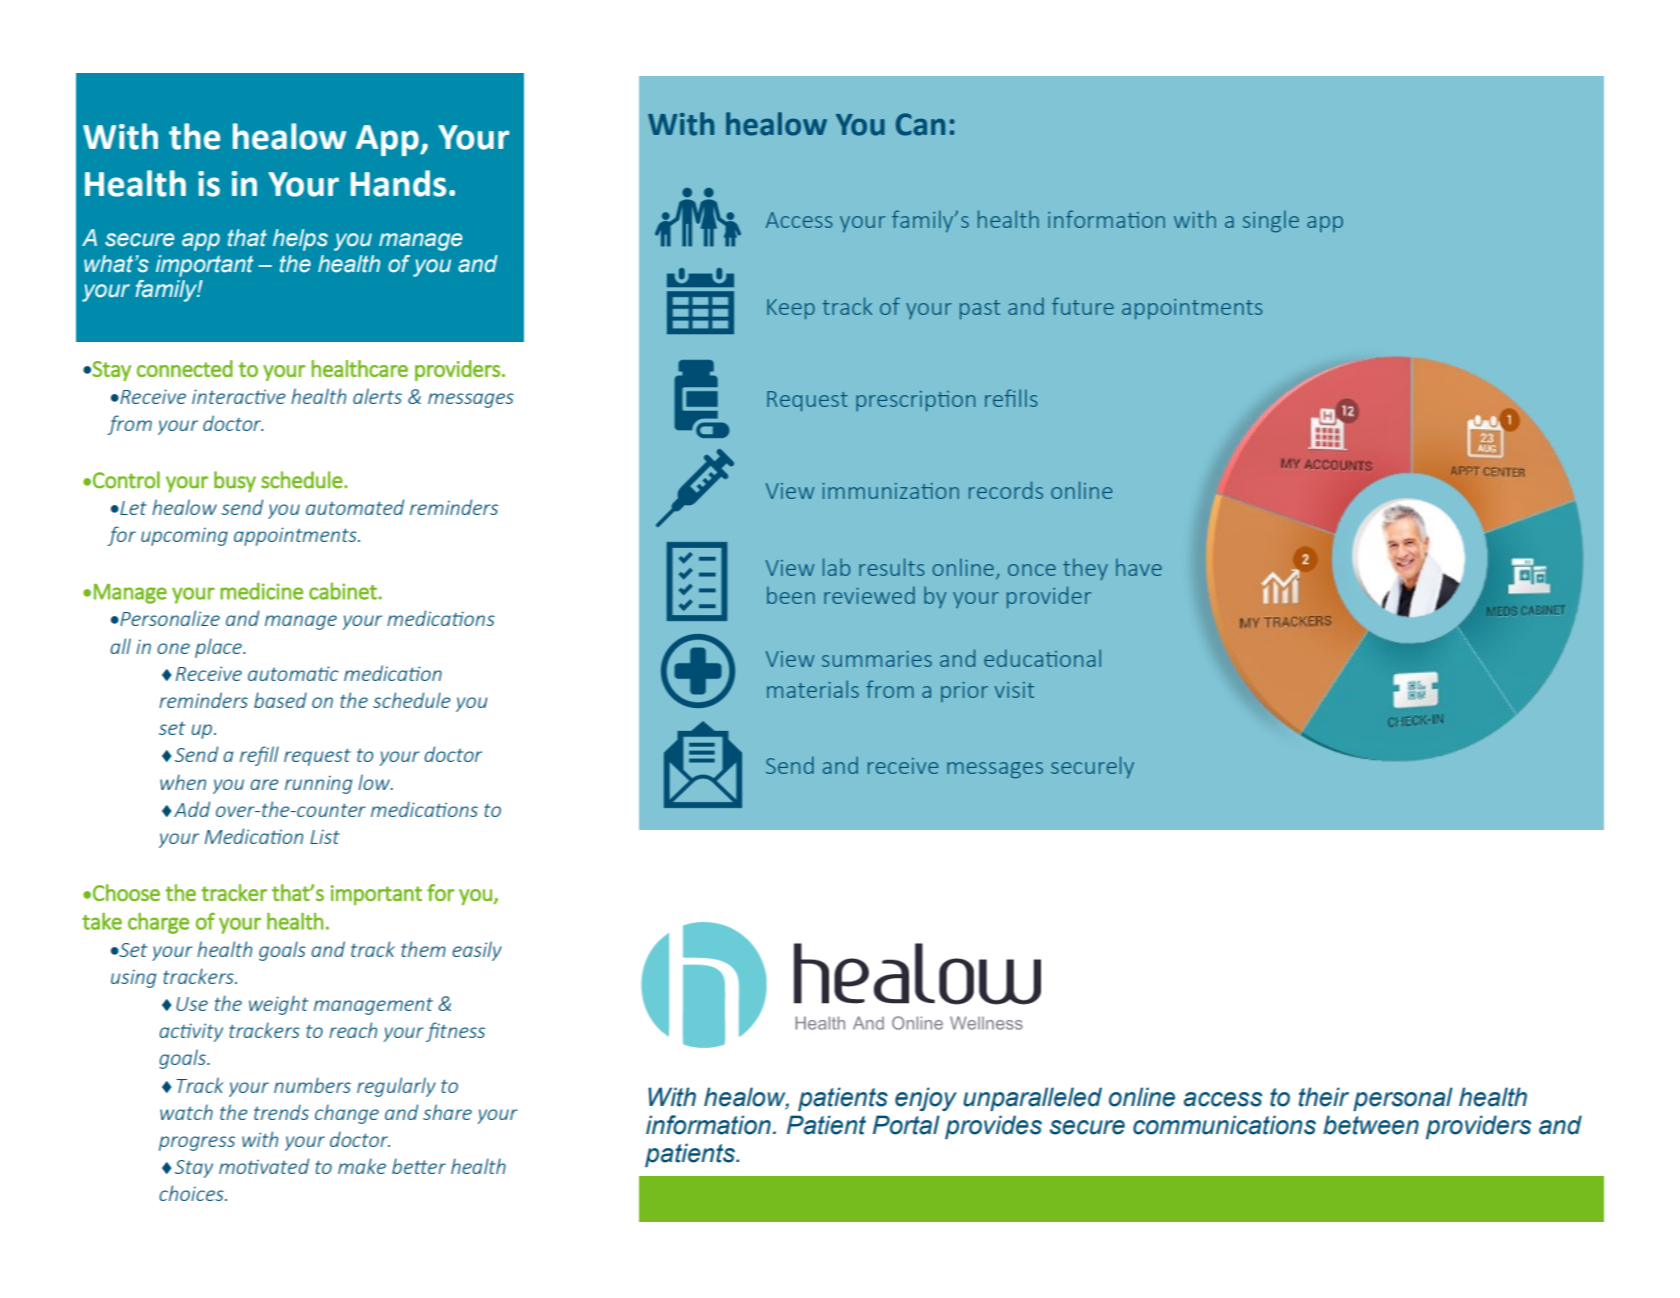 Image resolution: width=1680 pixels, height=1298 pixels. Describe the element at coordinates (398, 183) in the page. I see `Hands` at that location.
